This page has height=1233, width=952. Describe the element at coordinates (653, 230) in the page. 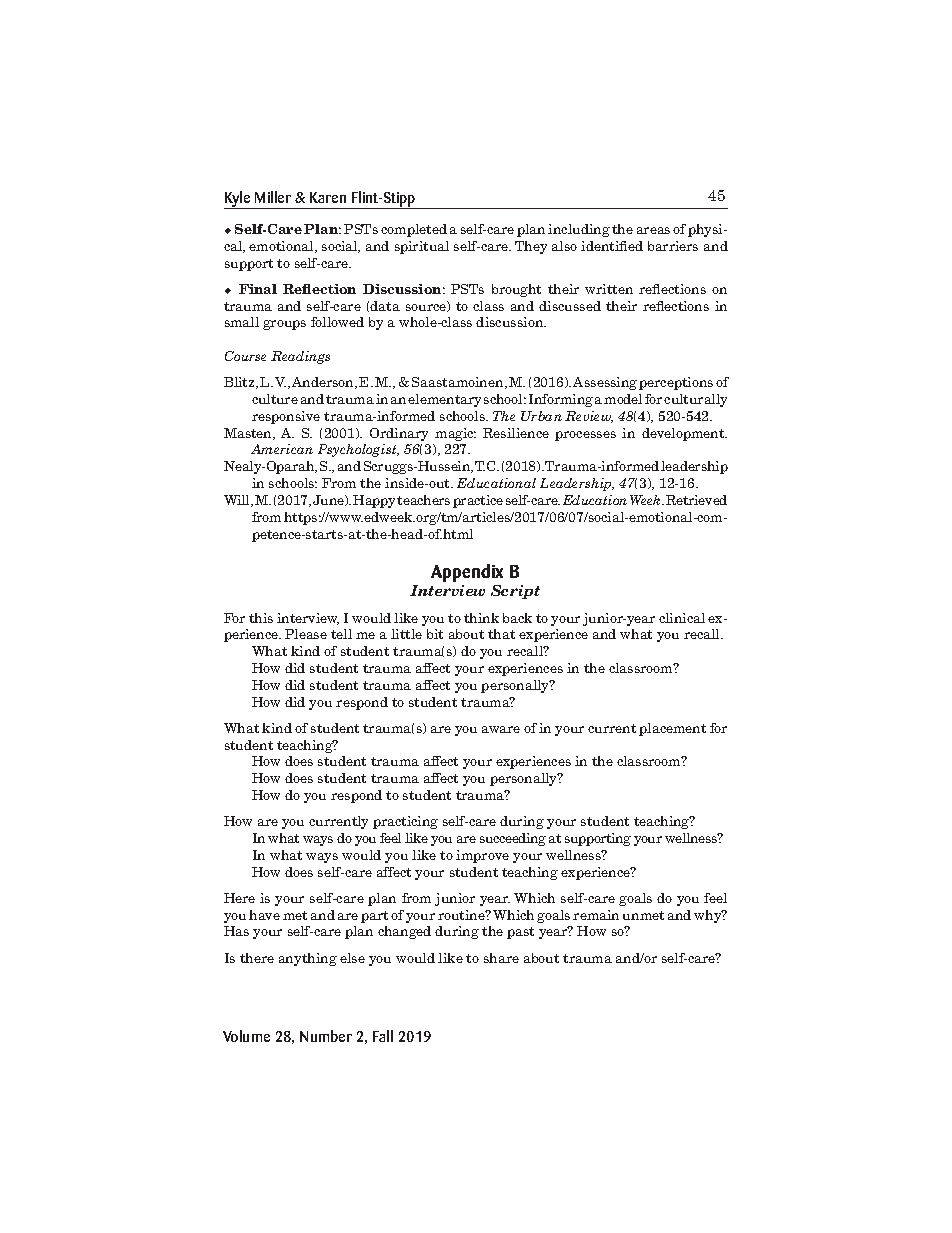

I see `areas` at that location.
